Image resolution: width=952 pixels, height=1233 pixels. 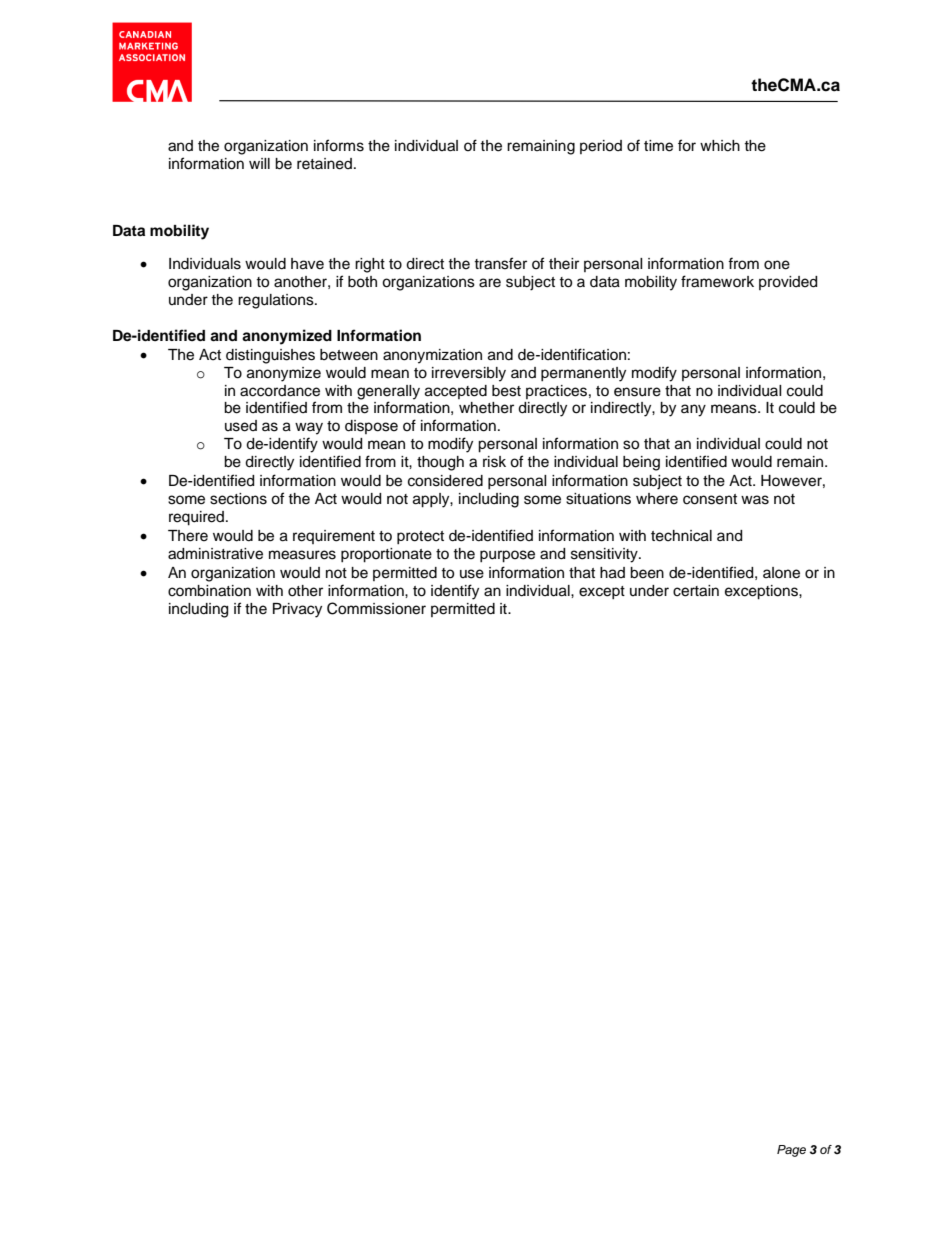 What do you see at coordinates (270, 356) in the page?
I see `distinguishes` at bounding box center [270, 356].
